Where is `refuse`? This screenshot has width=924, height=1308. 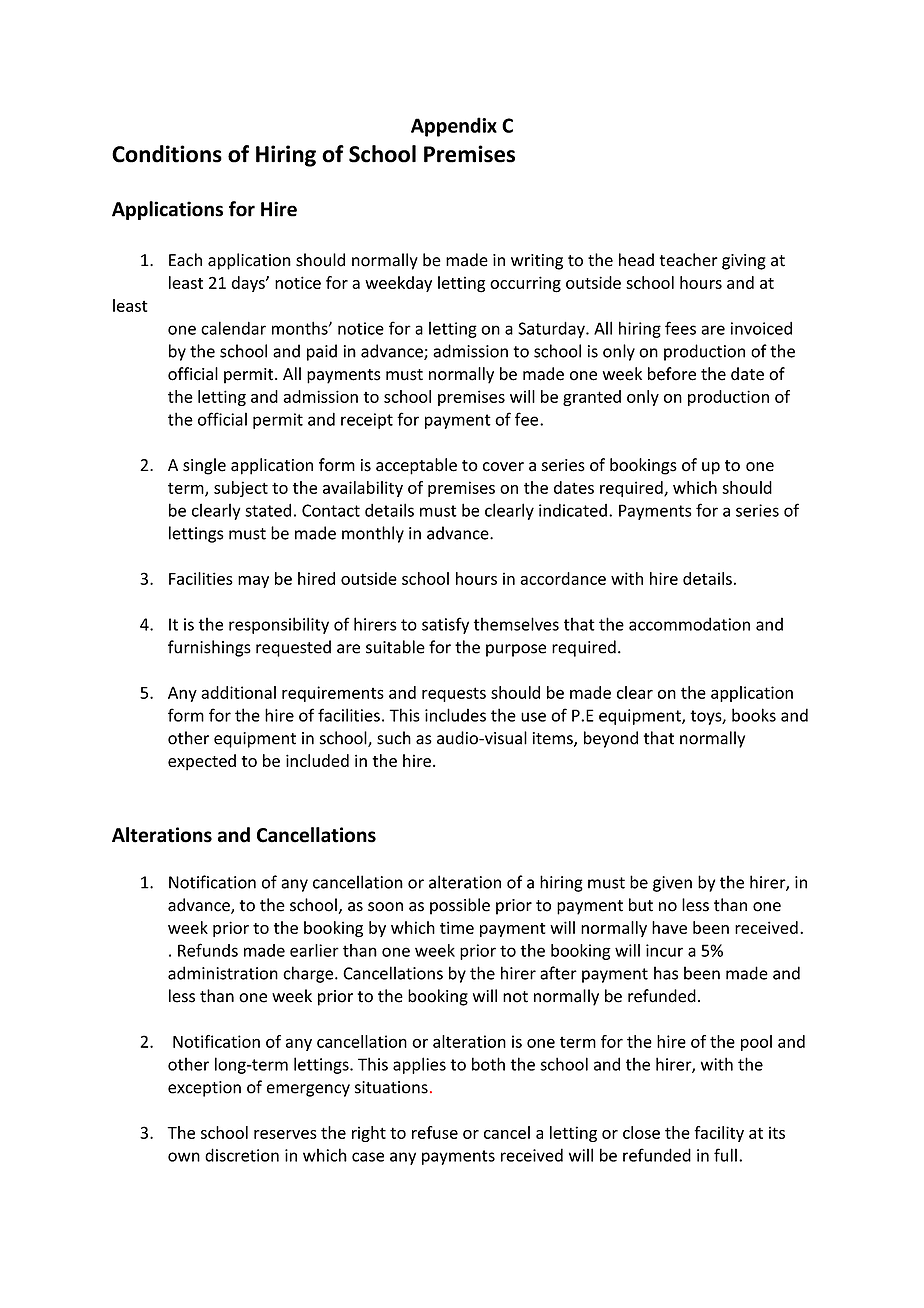
refuse is located at coordinates (435, 1132).
